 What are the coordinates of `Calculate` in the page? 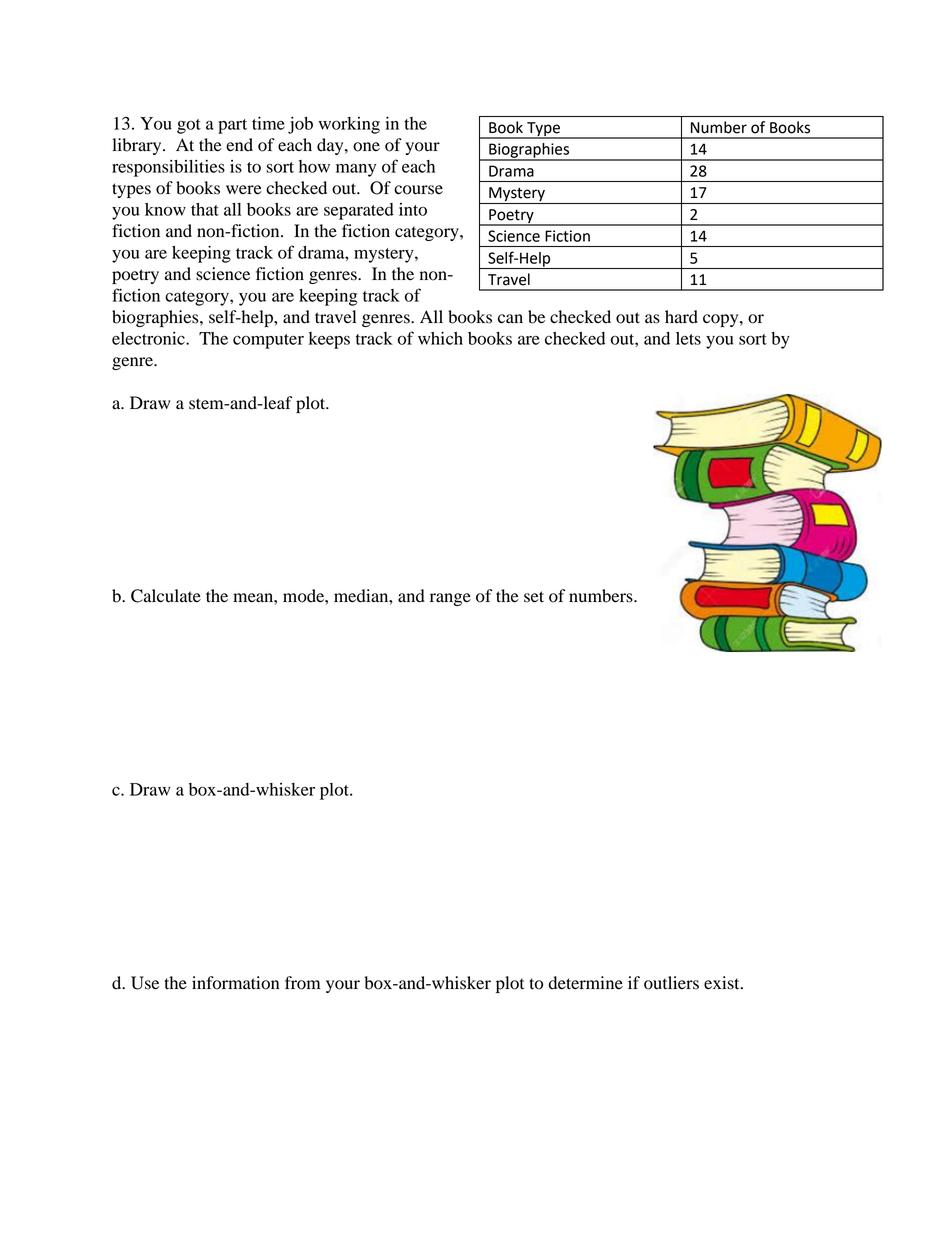 It's located at (166, 596).
